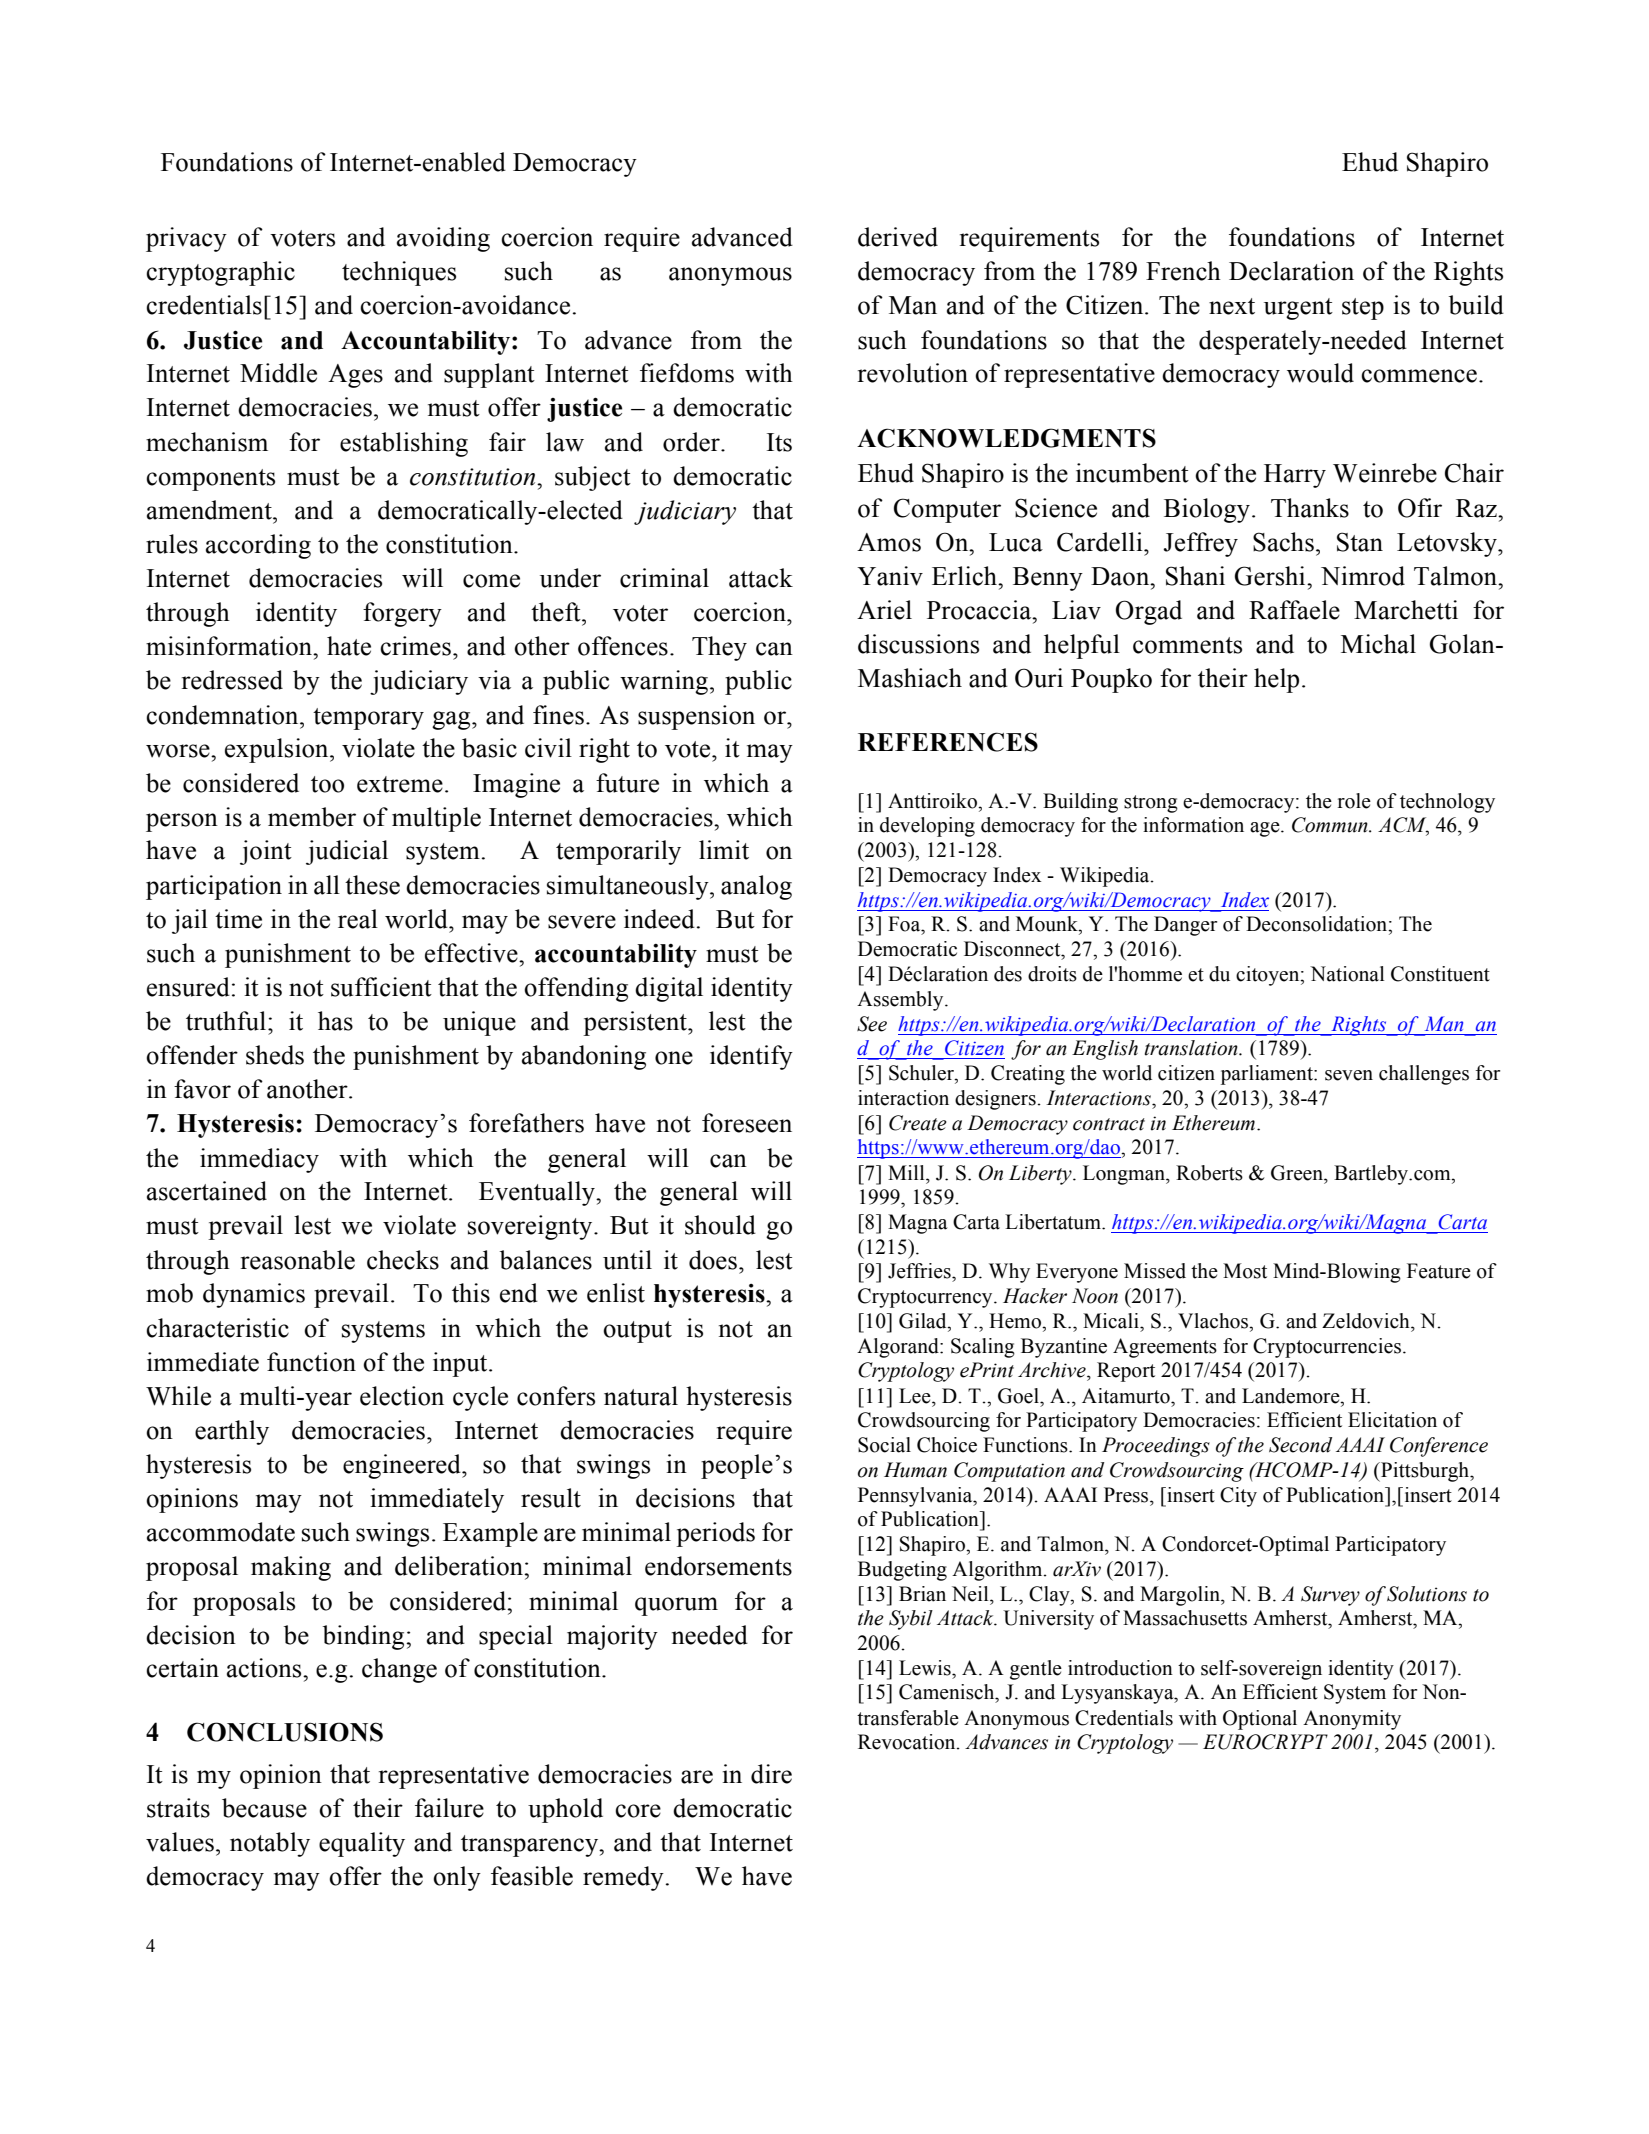 The width and height of the screenshot is (1649, 2134). What do you see at coordinates (884, 1445) in the screenshot?
I see `Social` at bounding box center [884, 1445].
